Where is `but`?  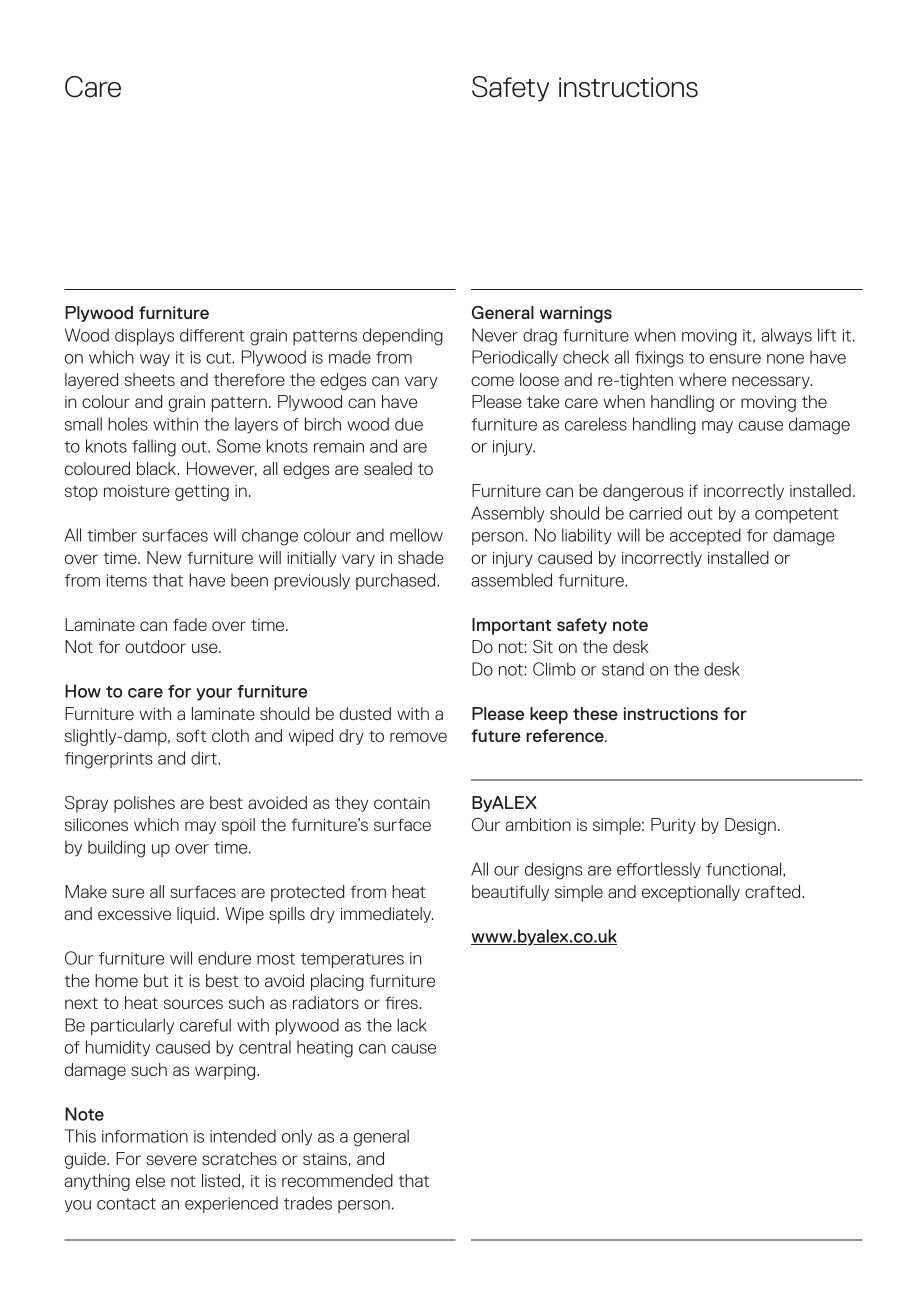
but is located at coordinates (156, 980).
